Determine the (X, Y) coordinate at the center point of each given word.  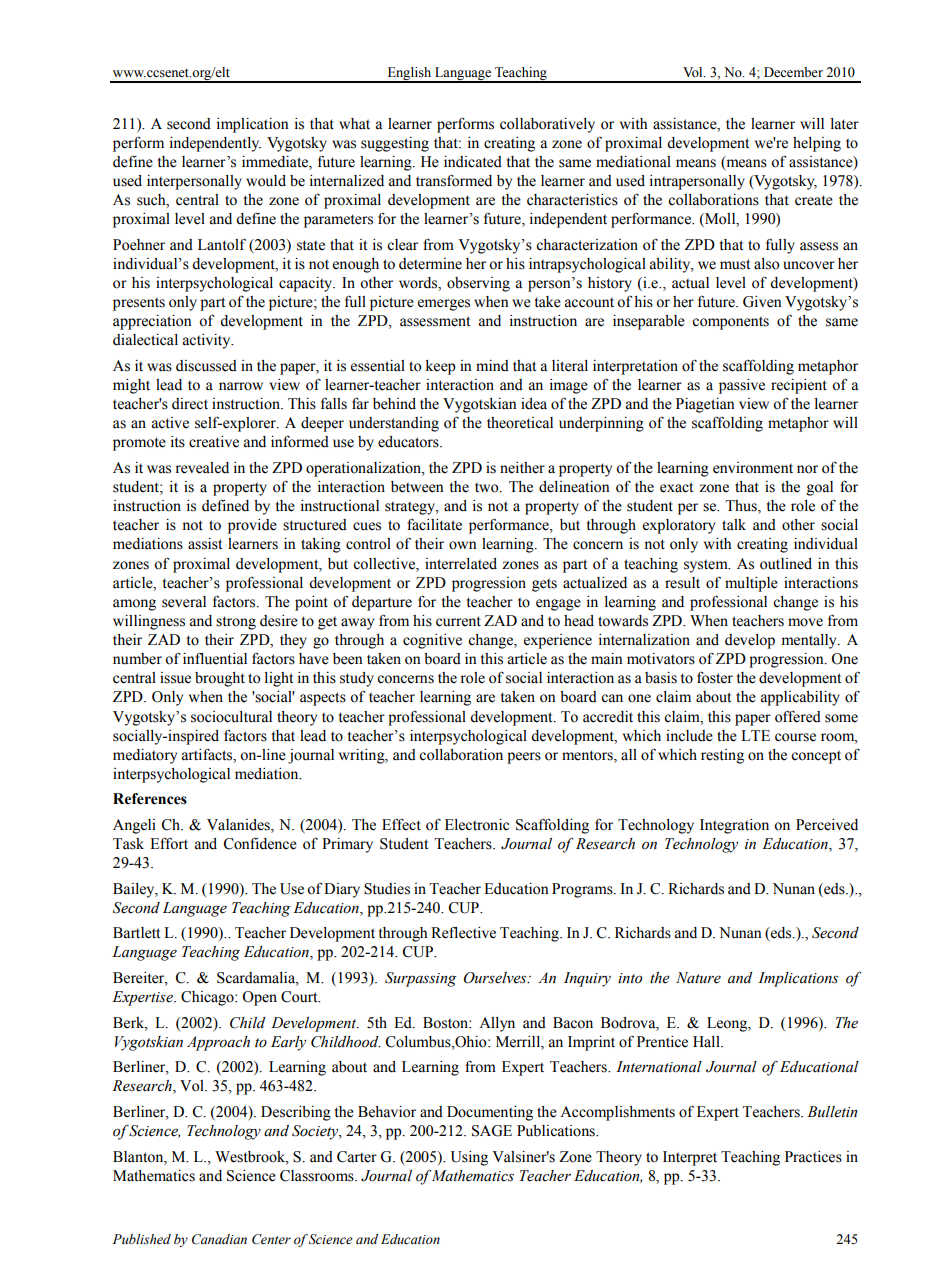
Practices (813, 1157)
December (793, 72)
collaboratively (547, 125)
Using (469, 1158)
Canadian (219, 1239)
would (266, 181)
